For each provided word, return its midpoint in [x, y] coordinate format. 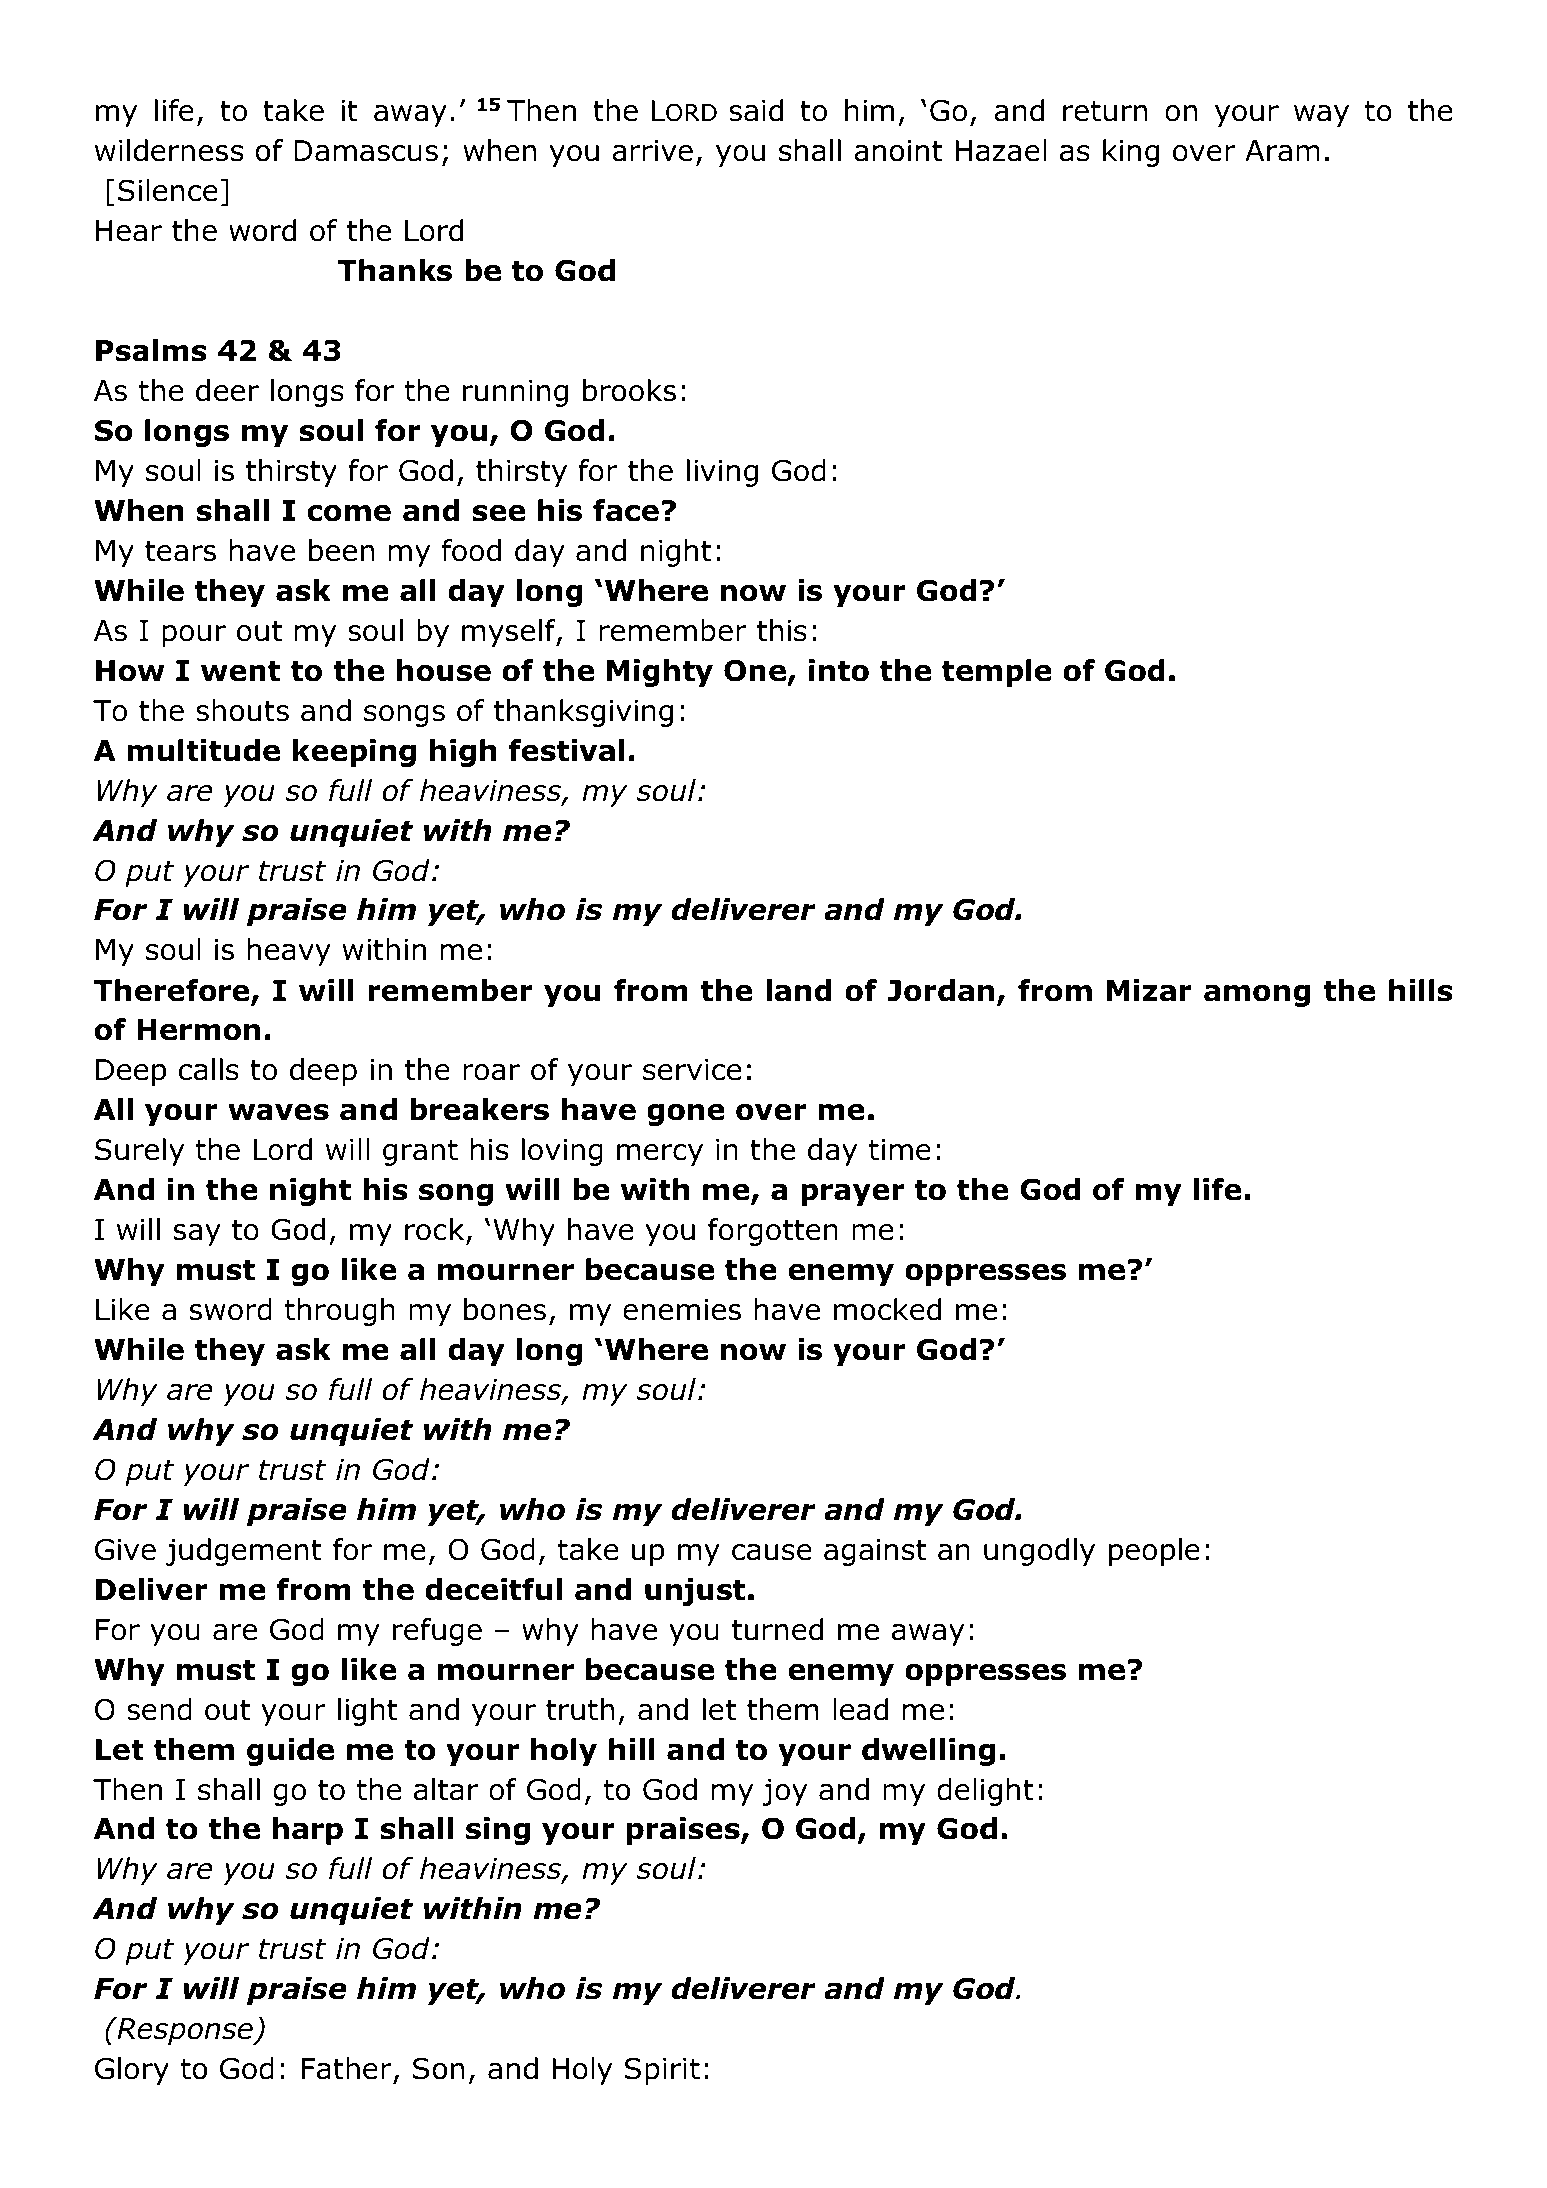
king [1131, 153]
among [1257, 995]
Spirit [662, 2071]
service [692, 1070]
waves [278, 1112]
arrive [652, 151]
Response [185, 2031]
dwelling [928, 1752]
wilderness [169, 150]
